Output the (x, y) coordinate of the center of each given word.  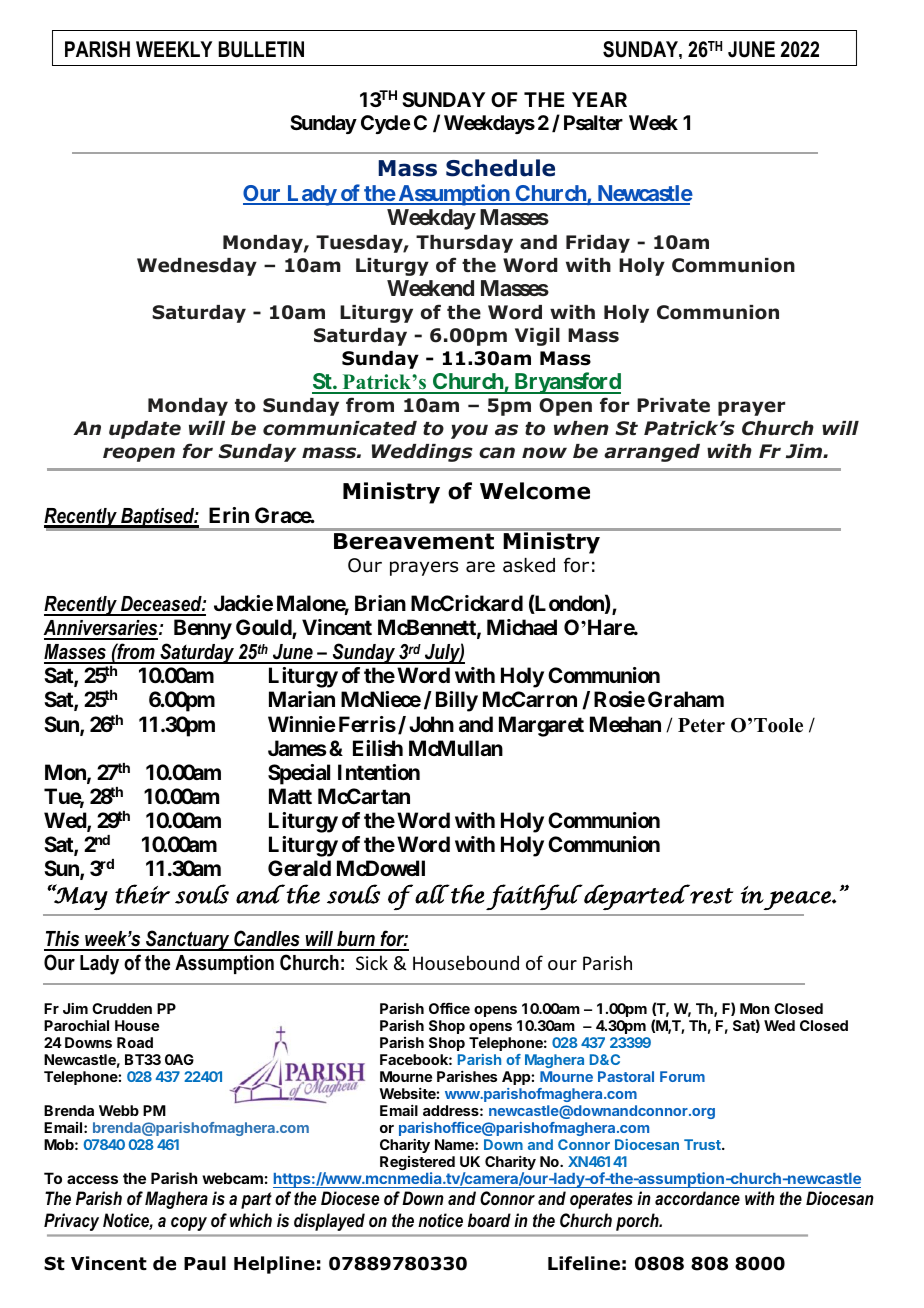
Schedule (500, 168)
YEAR (599, 99)
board (489, 1220)
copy (189, 1224)
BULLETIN (261, 49)
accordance (697, 1198)
